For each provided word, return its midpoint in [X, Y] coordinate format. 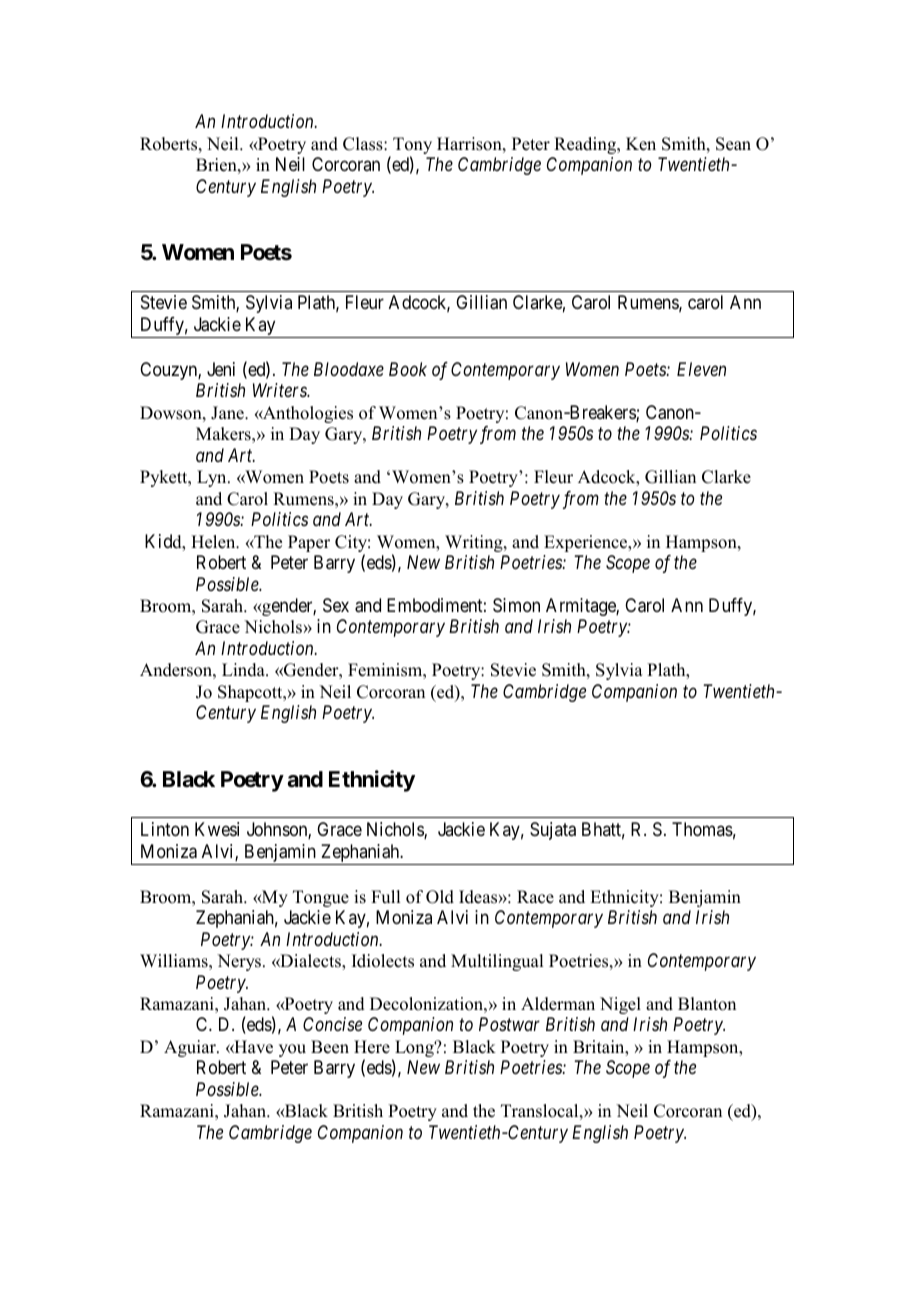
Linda [244, 670]
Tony [412, 147]
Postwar [509, 1024]
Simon [516, 605]
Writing [475, 543]
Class [364, 144]
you [292, 1050]
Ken [641, 144]
